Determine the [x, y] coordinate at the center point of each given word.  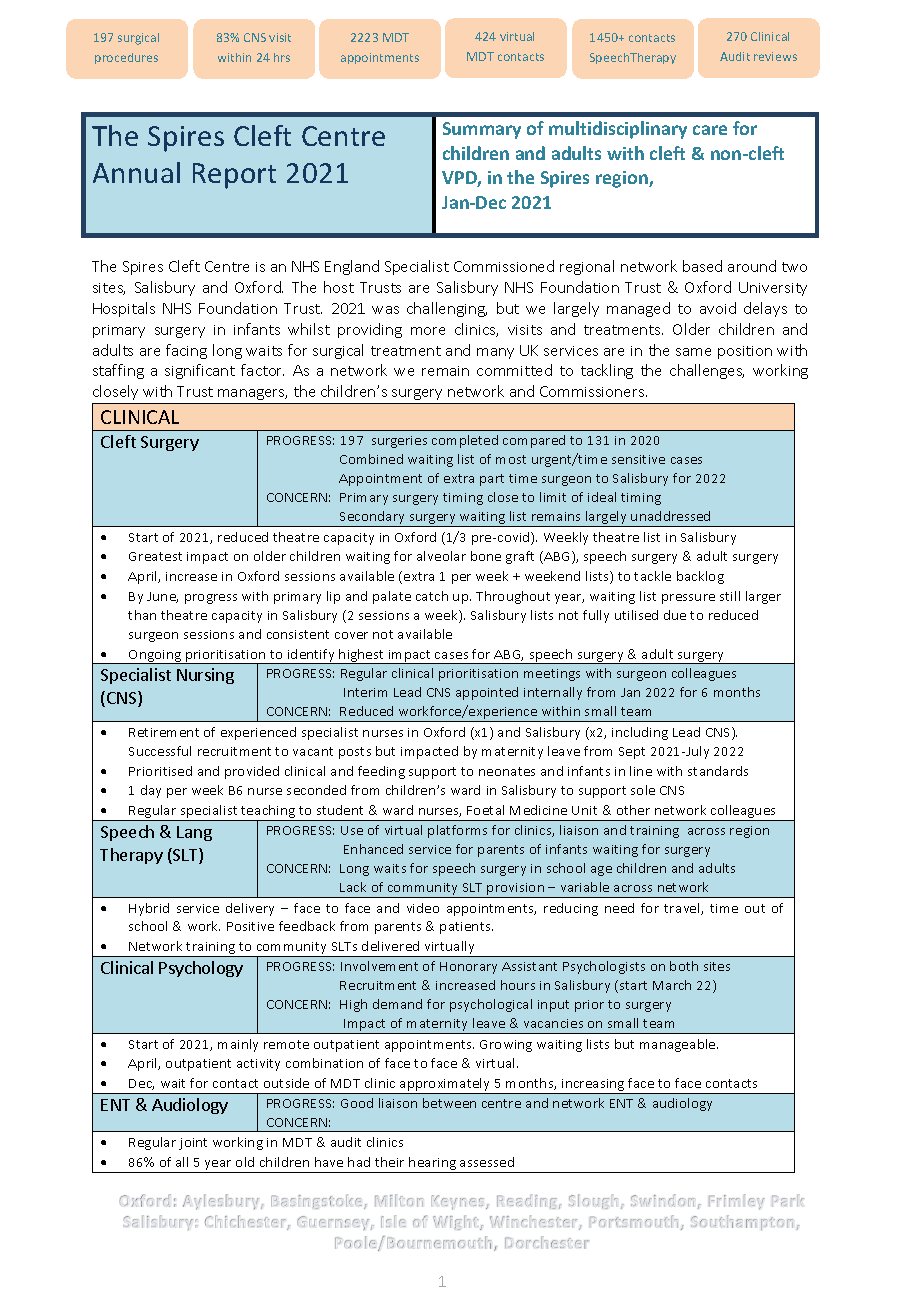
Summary [482, 130]
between [449, 1103]
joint [193, 1144]
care [710, 130]
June [162, 597]
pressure [688, 599]
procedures [126, 58]
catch [432, 596]
